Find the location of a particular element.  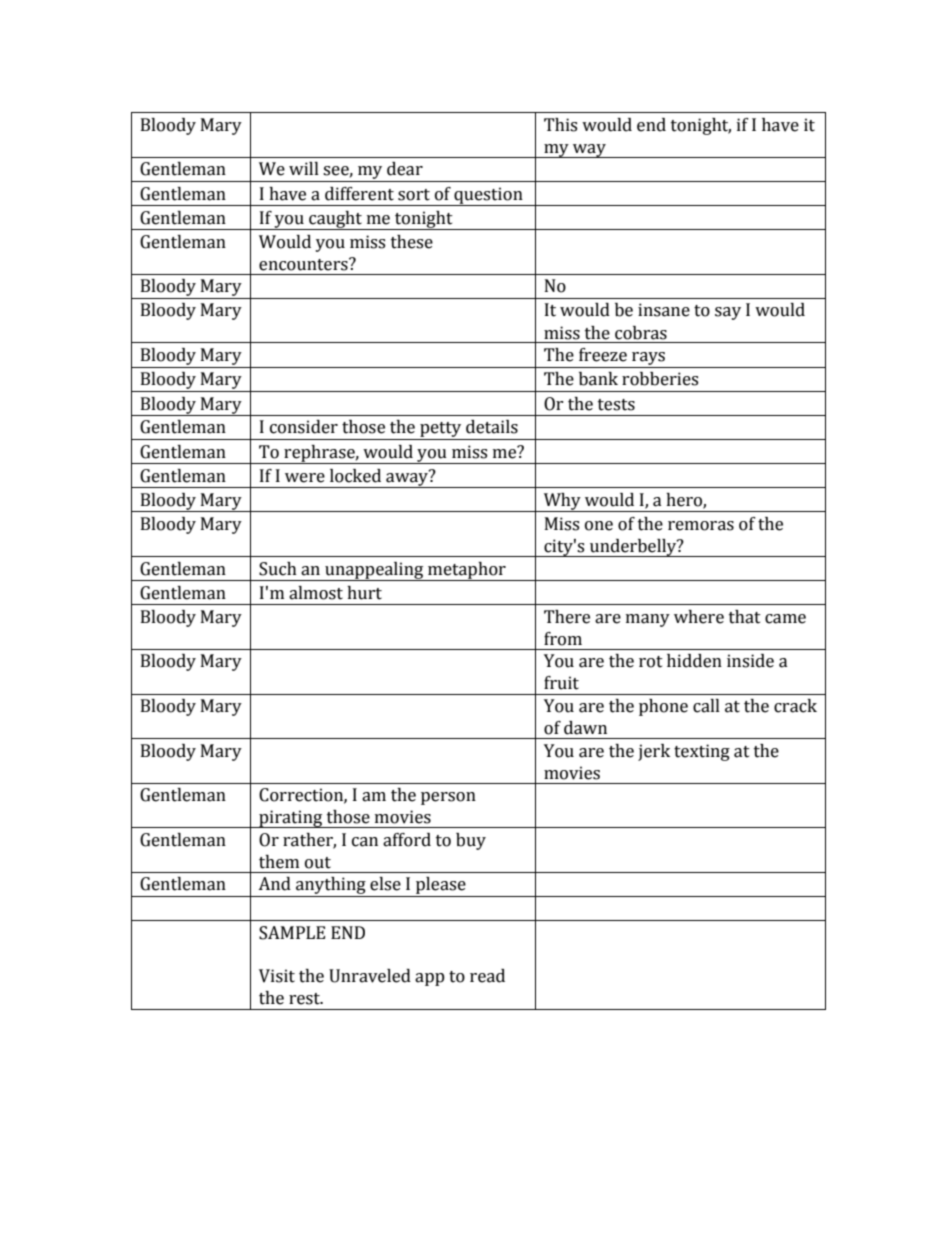

read is located at coordinates (487, 976).
